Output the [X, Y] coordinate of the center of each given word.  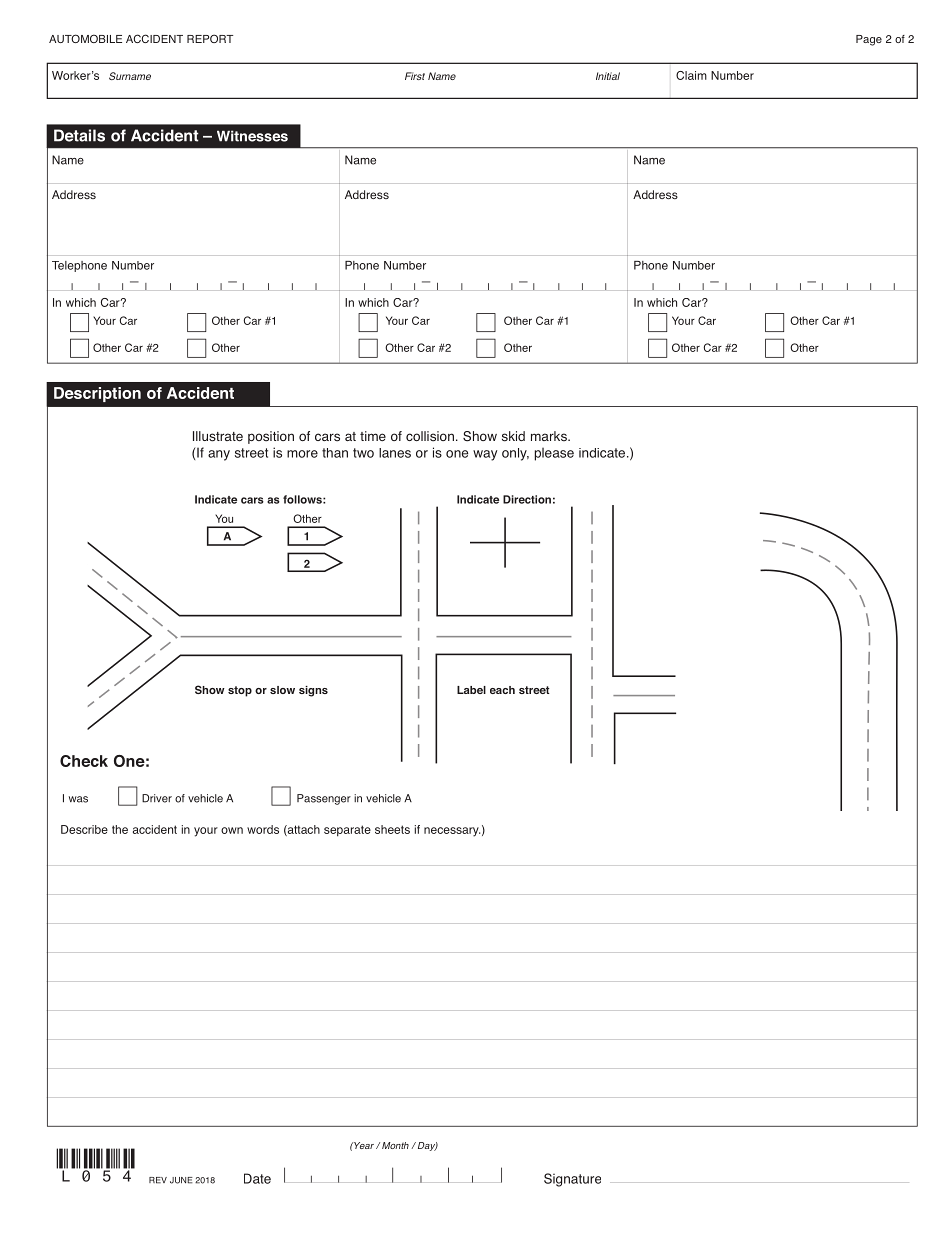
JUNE [181, 1180]
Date [257, 1178]
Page [869, 40]
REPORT [210, 38]
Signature [572, 1180]
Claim [691, 75]
